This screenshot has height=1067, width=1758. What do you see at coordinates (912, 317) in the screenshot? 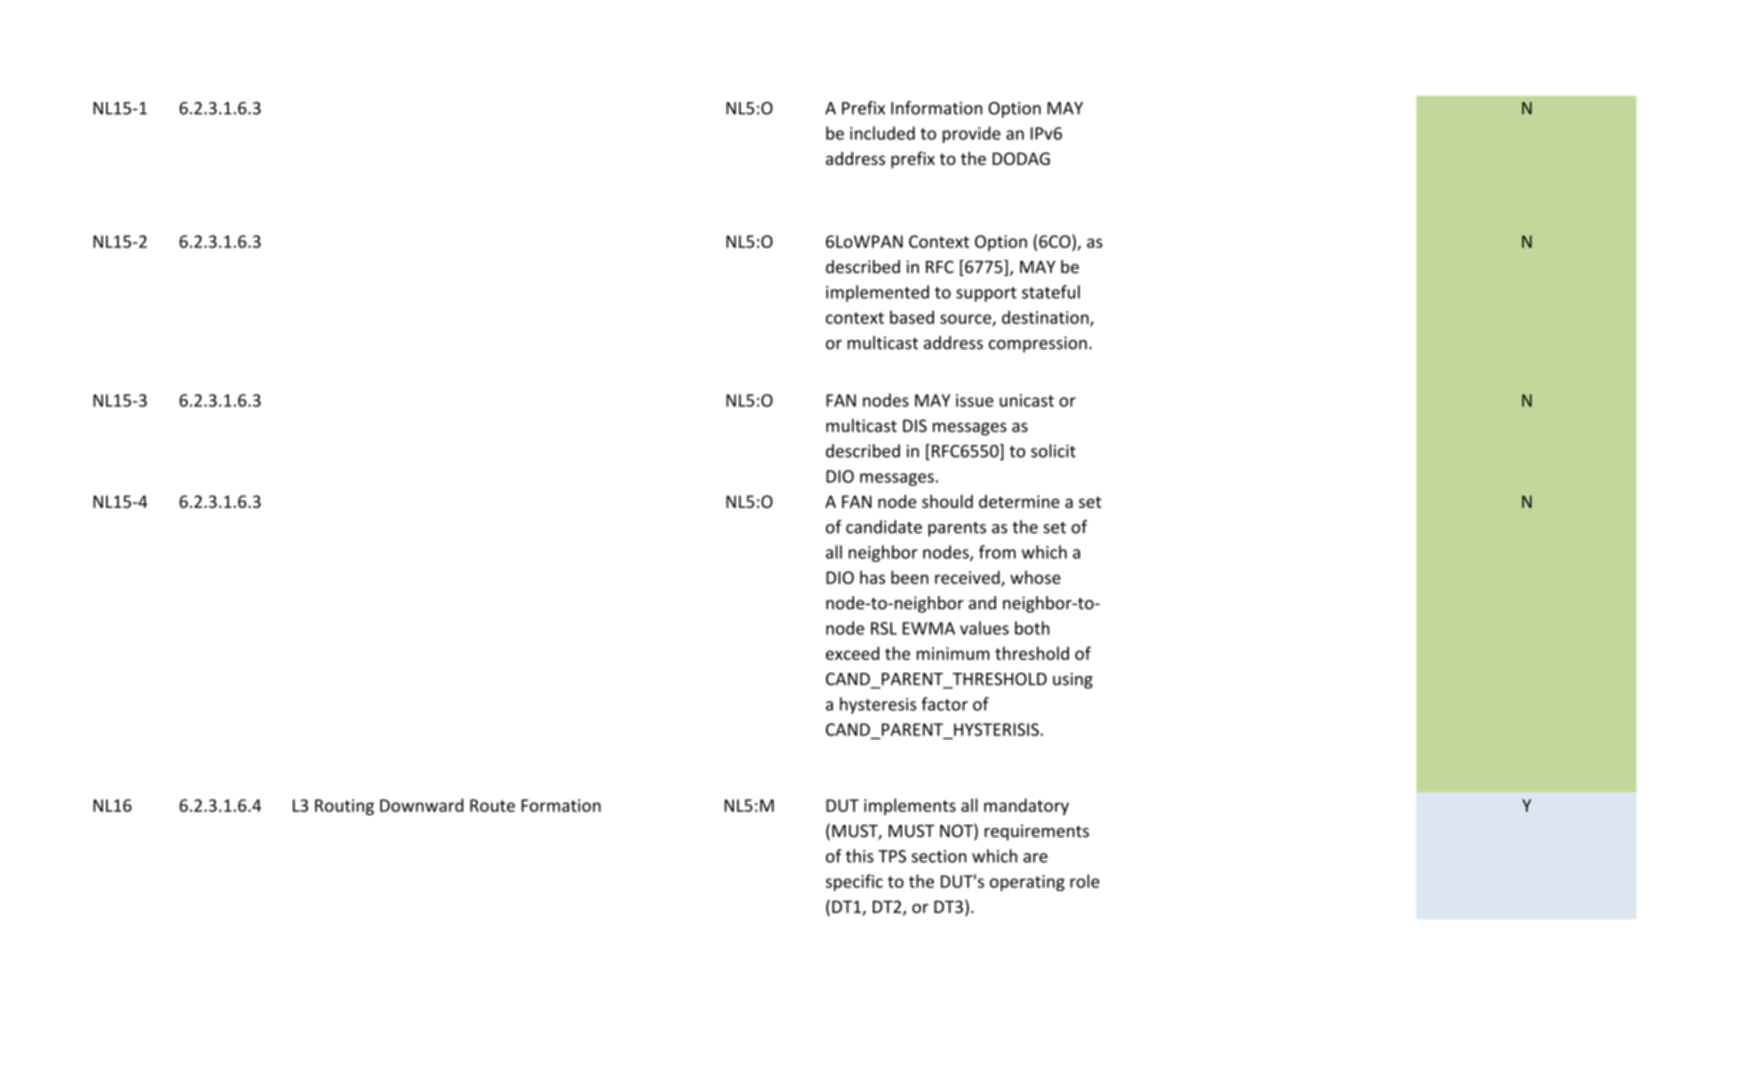
I see `based` at bounding box center [912, 317].
